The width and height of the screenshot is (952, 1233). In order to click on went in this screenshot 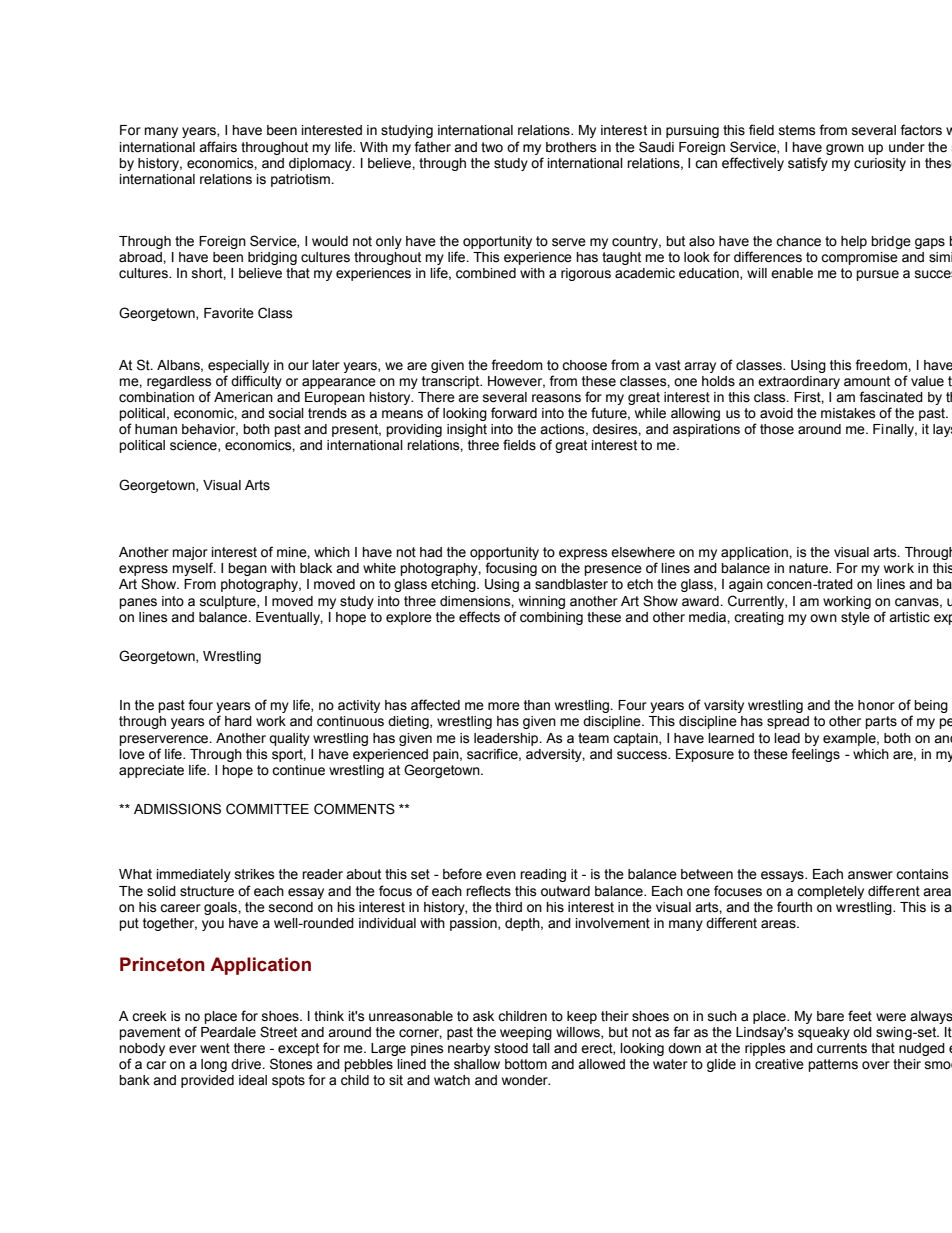, I will do `click(215, 1048)`.
